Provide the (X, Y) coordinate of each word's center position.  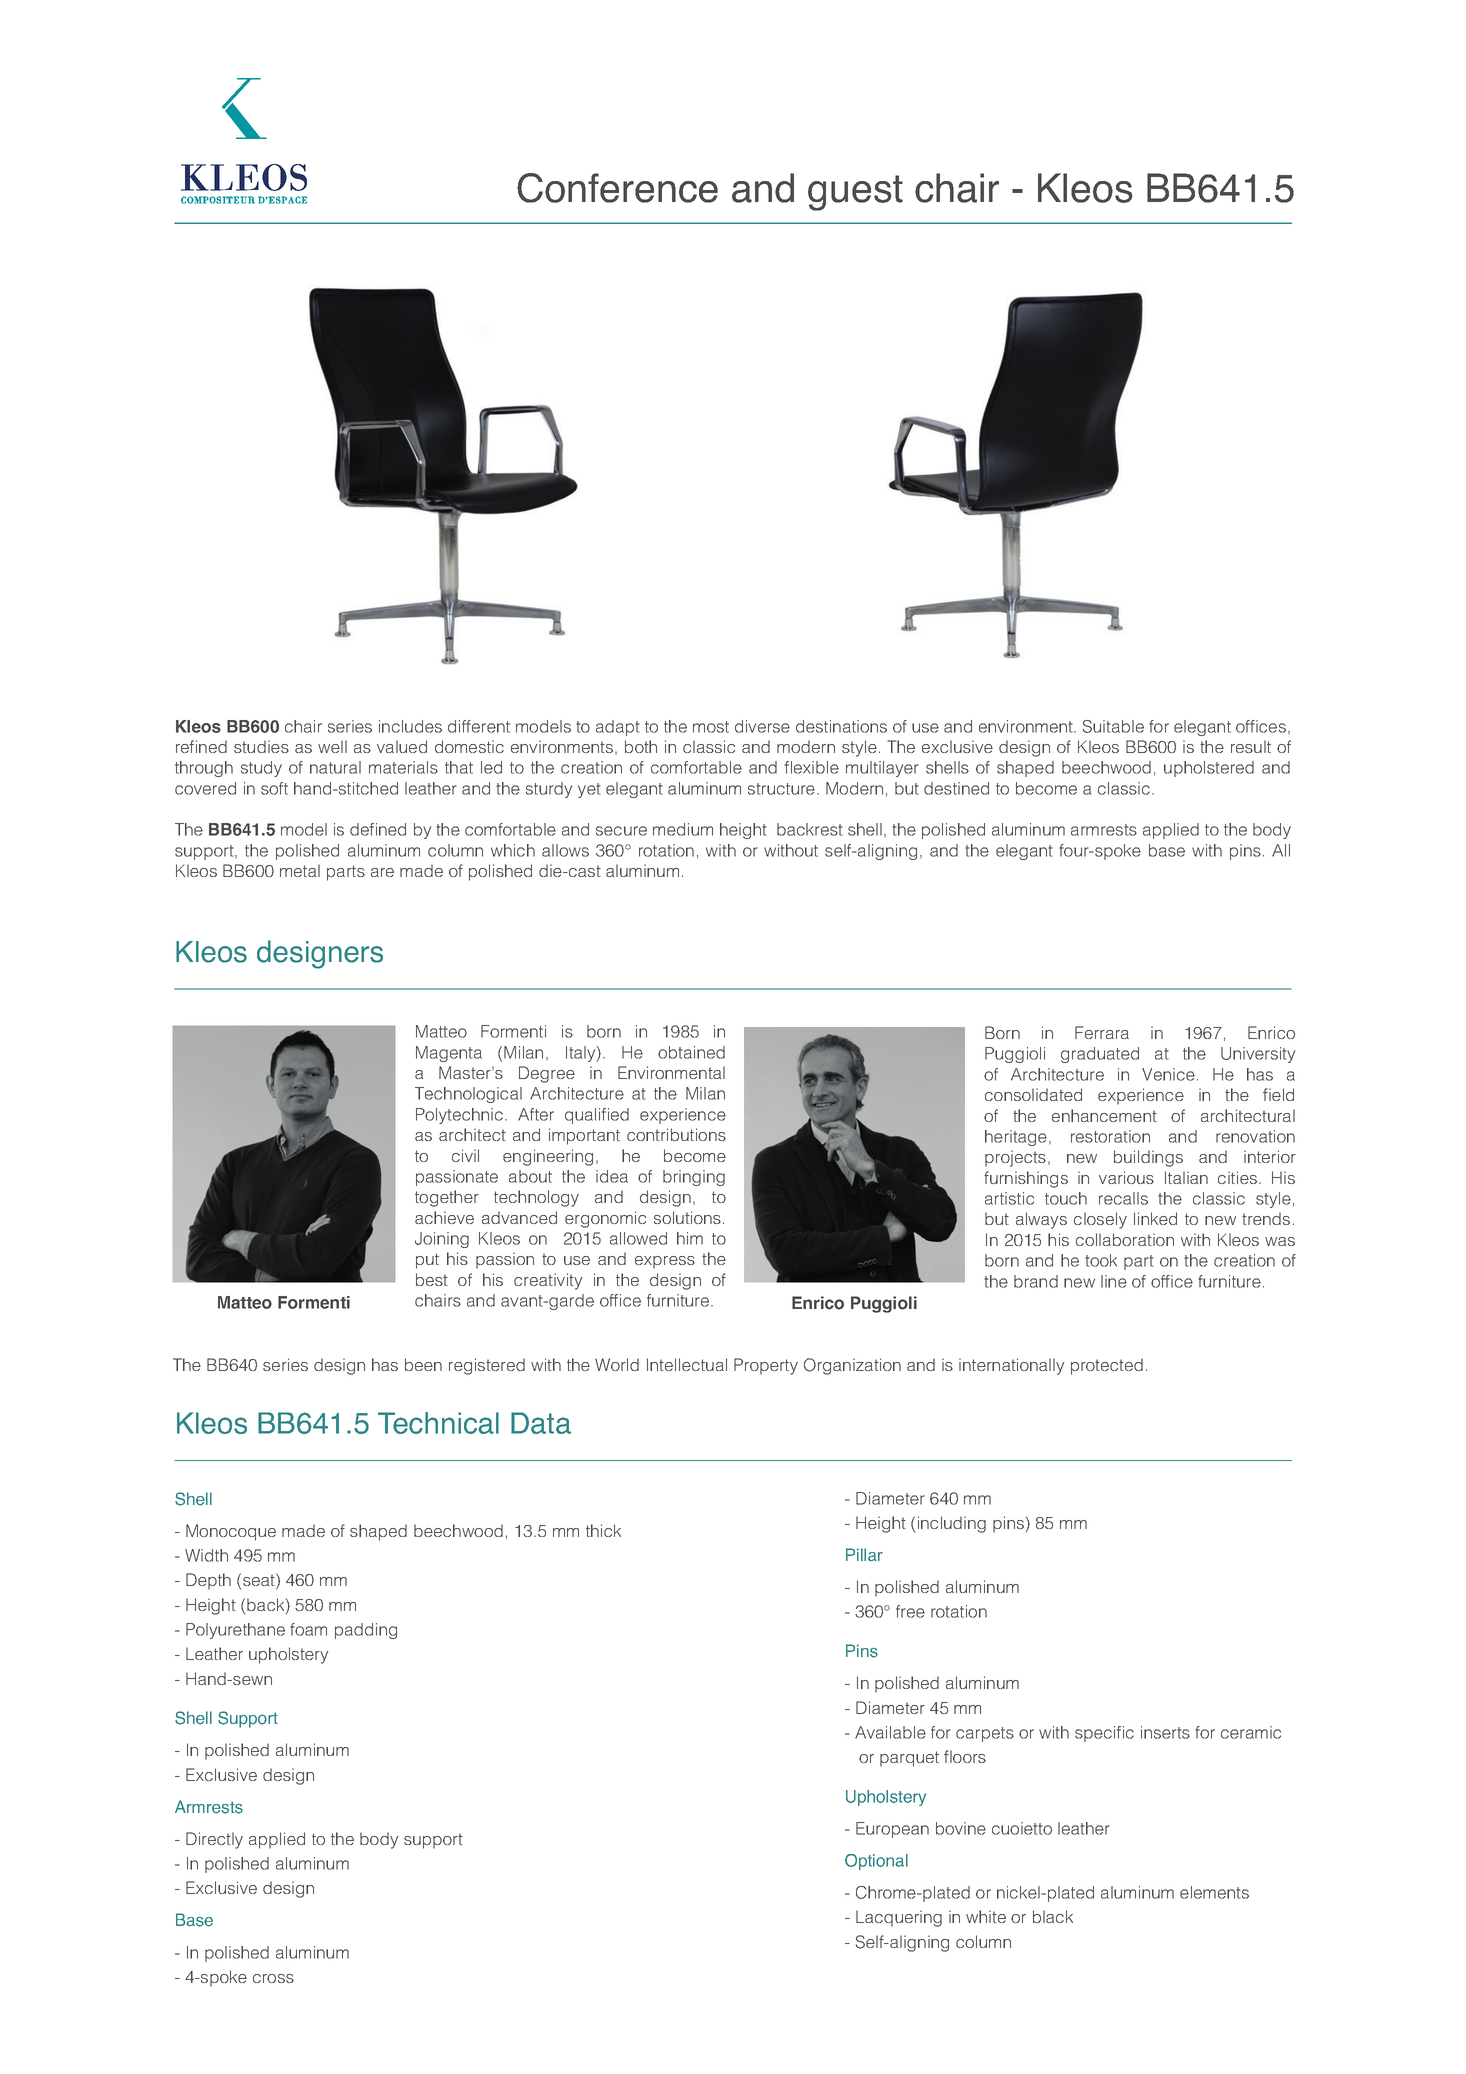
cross (273, 1978)
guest (855, 193)
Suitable (1113, 726)
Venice (1168, 1074)
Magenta (449, 1054)
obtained (691, 1052)
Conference (617, 188)
